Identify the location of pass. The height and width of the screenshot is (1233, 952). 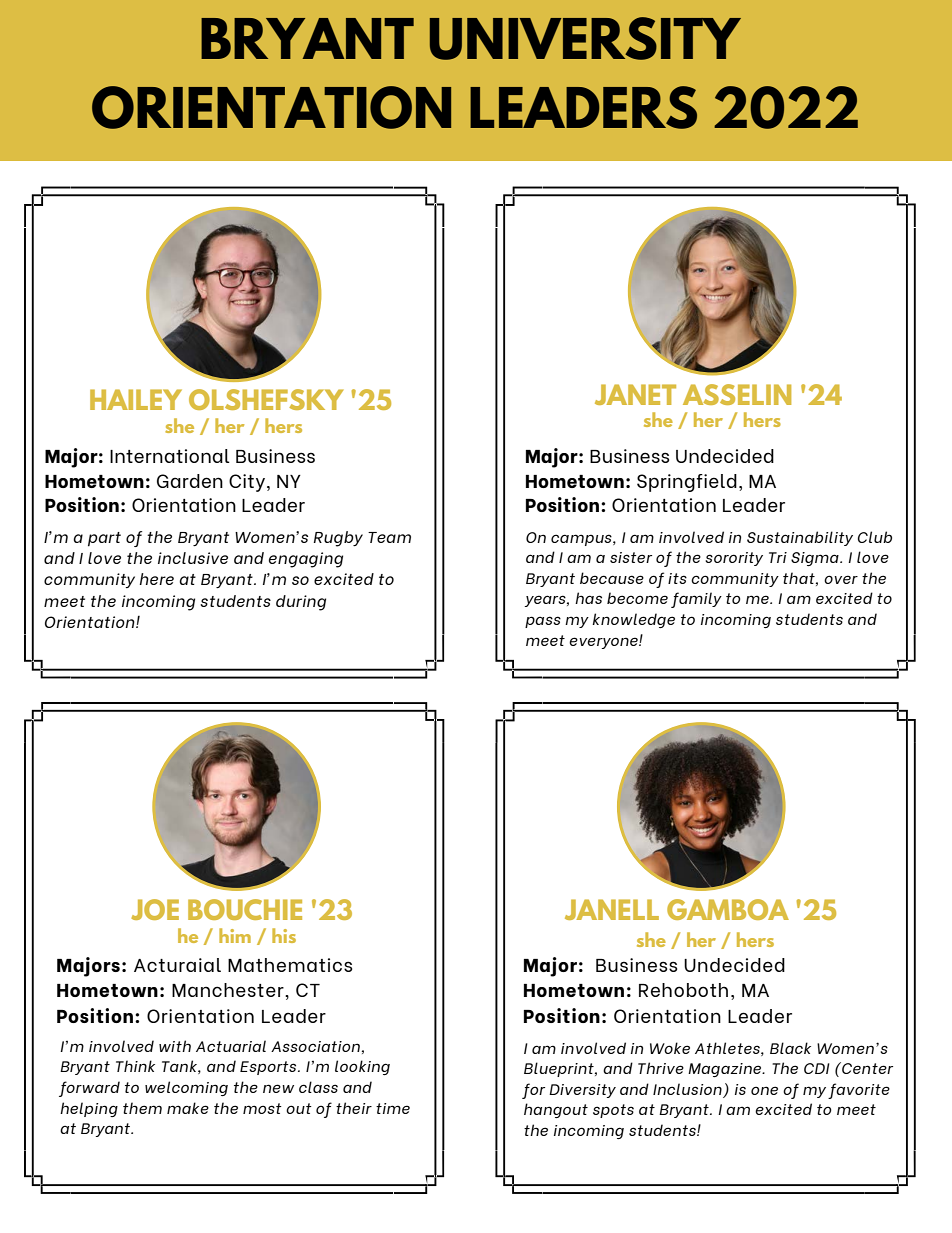
(543, 622).
